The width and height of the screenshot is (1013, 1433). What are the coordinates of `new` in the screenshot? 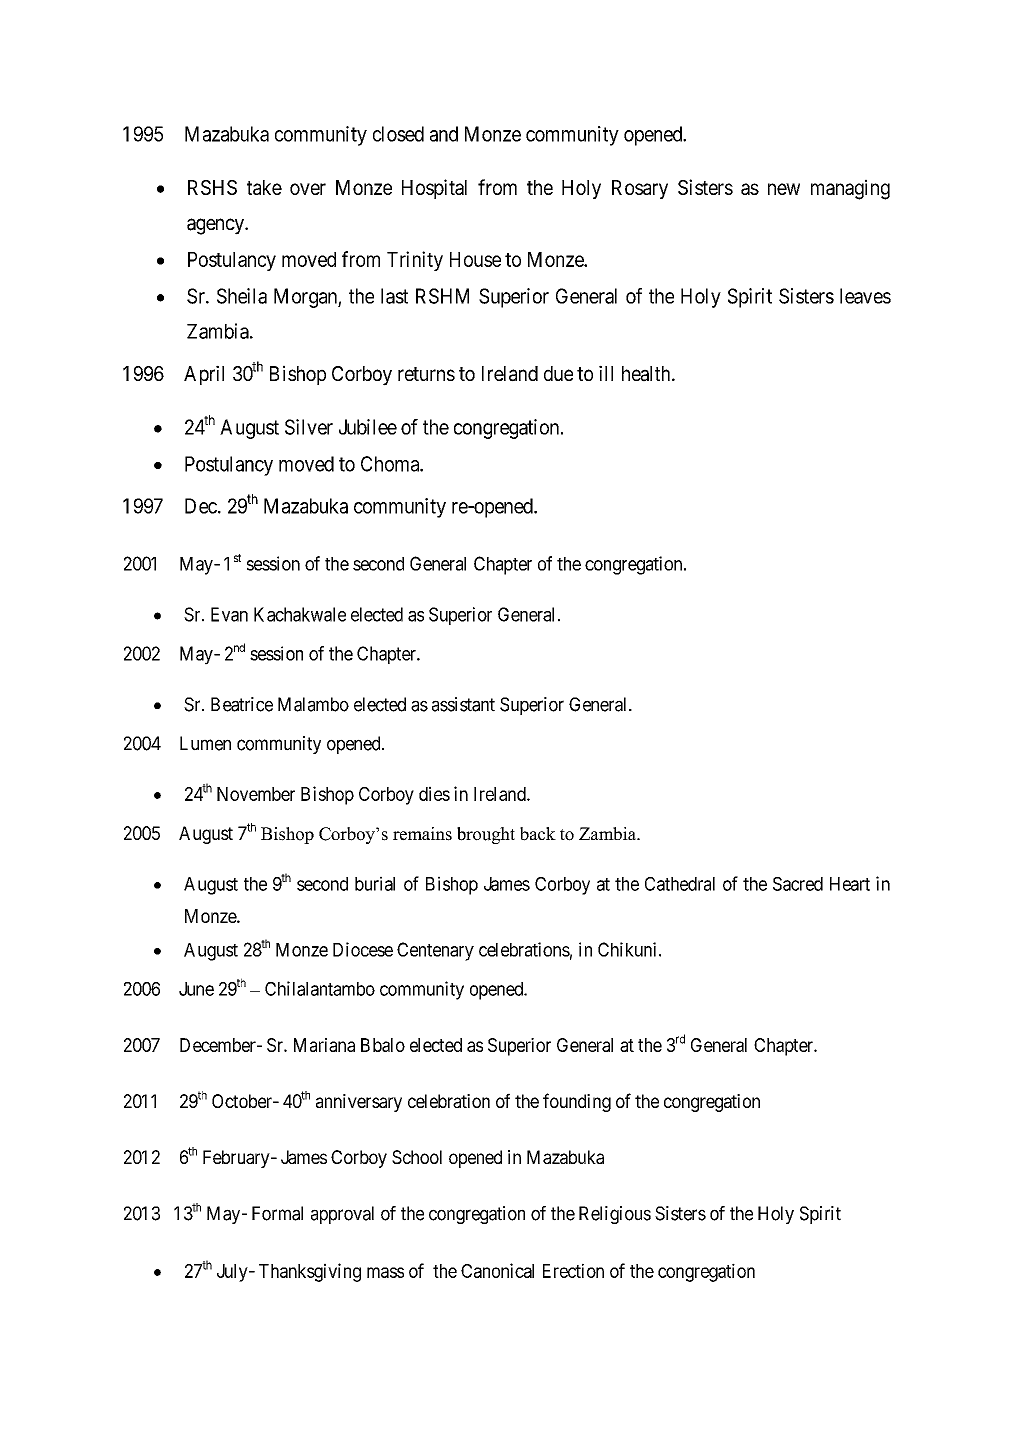 It's located at (784, 189).
